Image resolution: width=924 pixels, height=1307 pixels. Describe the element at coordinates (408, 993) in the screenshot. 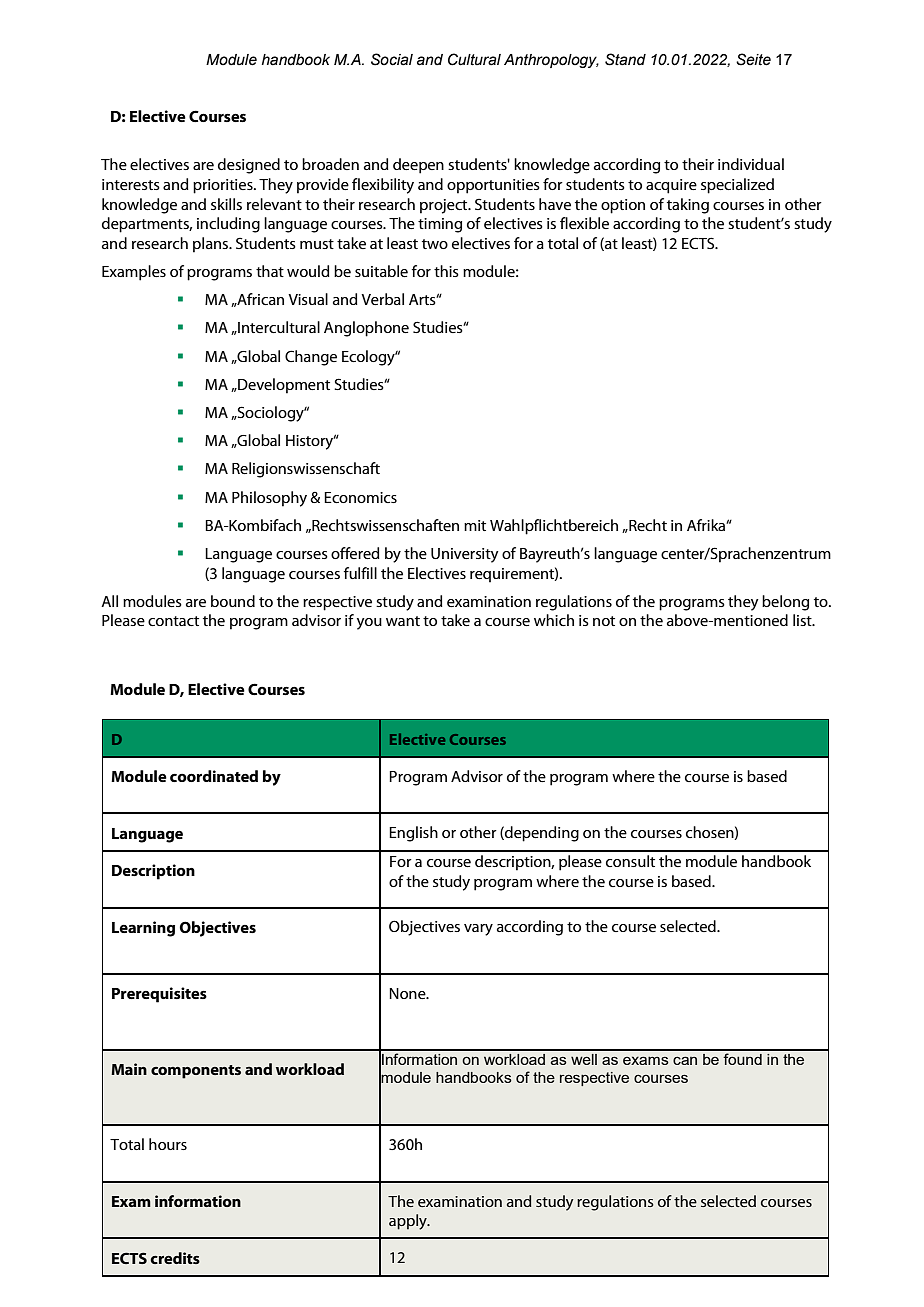

I see `None` at that location.
